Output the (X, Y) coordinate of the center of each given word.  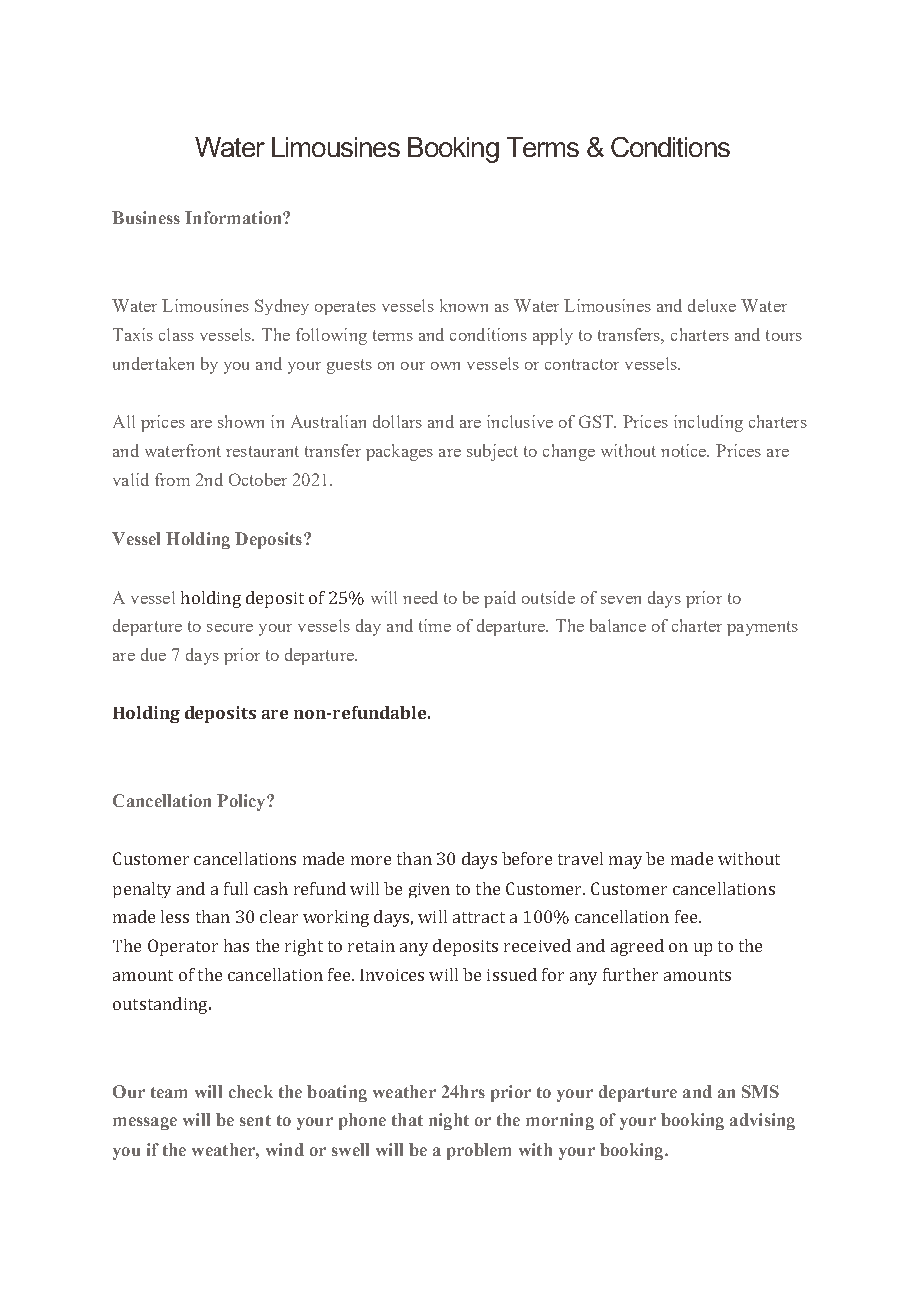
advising (762, 1121)
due (153, 654)
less (175, 916)
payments (762, 628)
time (435, 625)
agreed (637, 947)
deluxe (712, 305)
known (464, 305)
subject (492, 452)
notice (685, 450)
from (172, 479)
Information (234, 217)
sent (255, 1120)
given (429, 890)
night (449, 1121)
